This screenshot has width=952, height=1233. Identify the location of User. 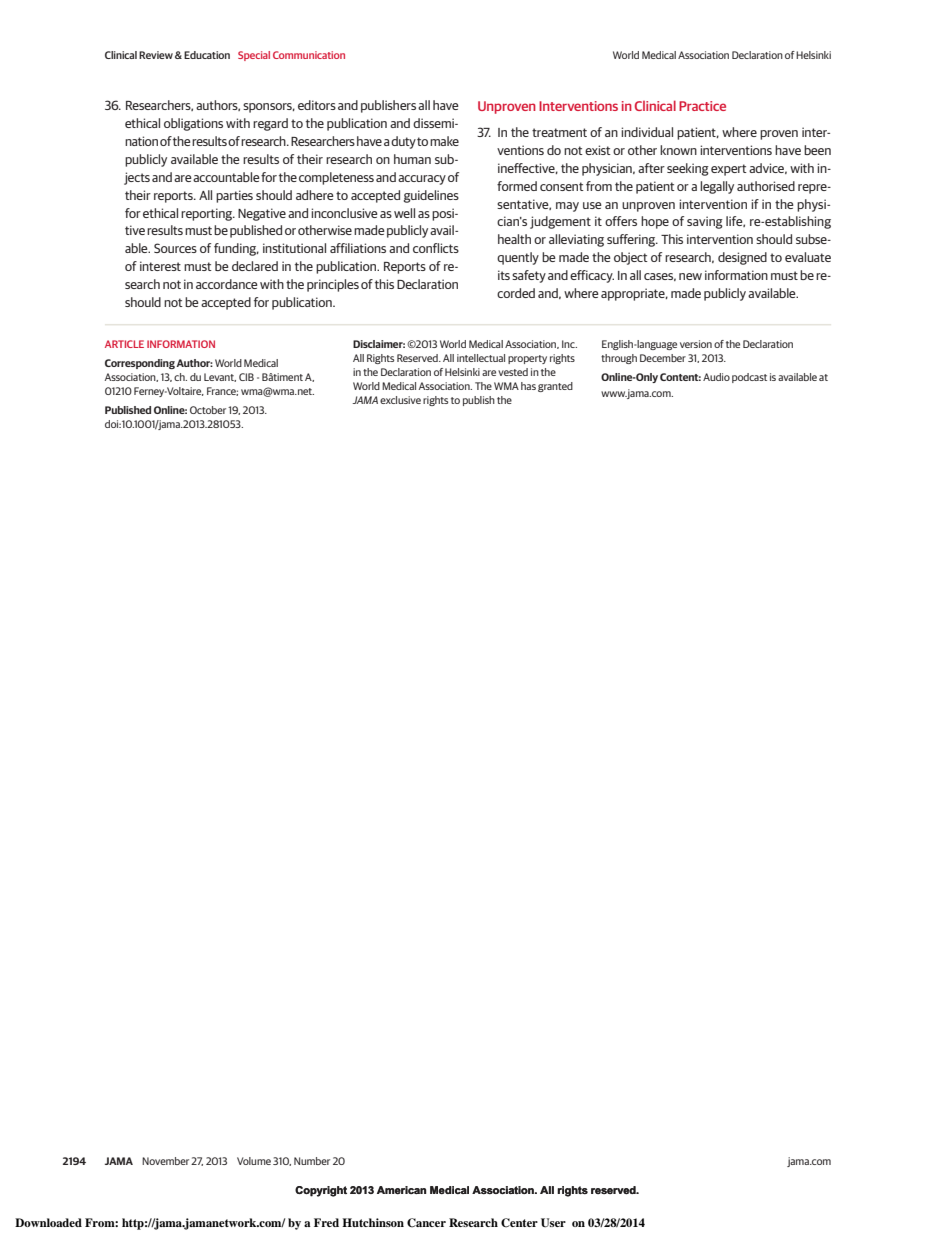
(553, 1223).
